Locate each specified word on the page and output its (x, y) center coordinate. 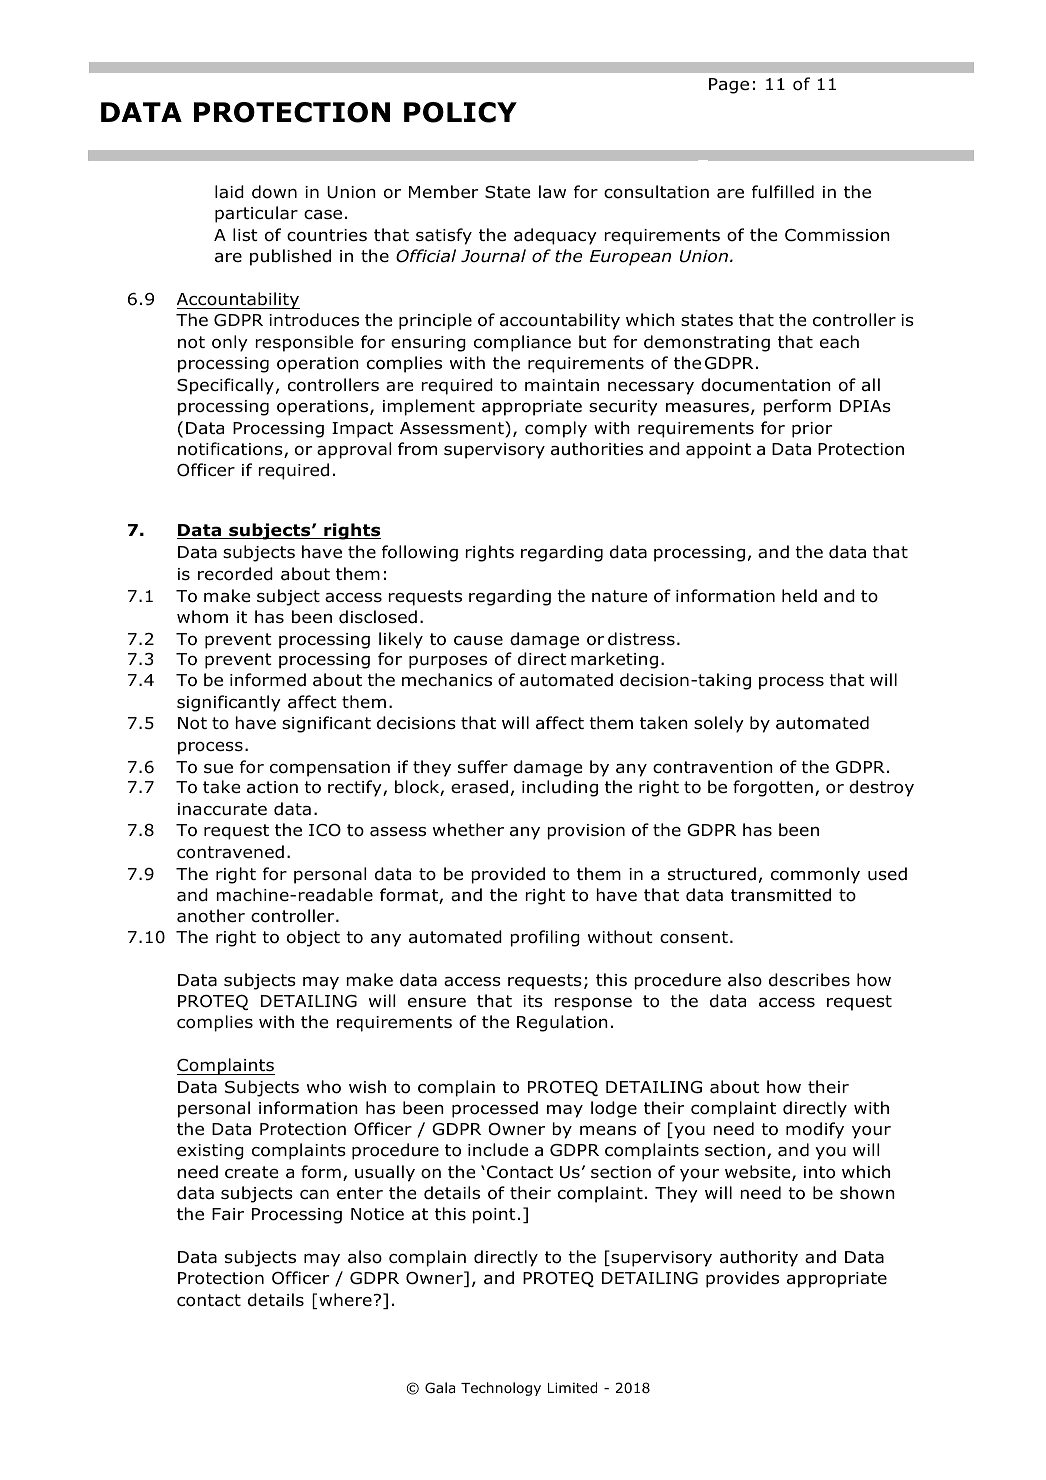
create (251, 1172)
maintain (562, 385)
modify (815, 1130)
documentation (766, 385)
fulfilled (783, 192)
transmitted (781, 895)
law (552, 192)
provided (508, 875)
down (274, 192)
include (498, 1150)
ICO (325, 830)
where (345, 1299)
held (799, 596)
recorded (235, 574)
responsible (304, 343)
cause (478, 640)
